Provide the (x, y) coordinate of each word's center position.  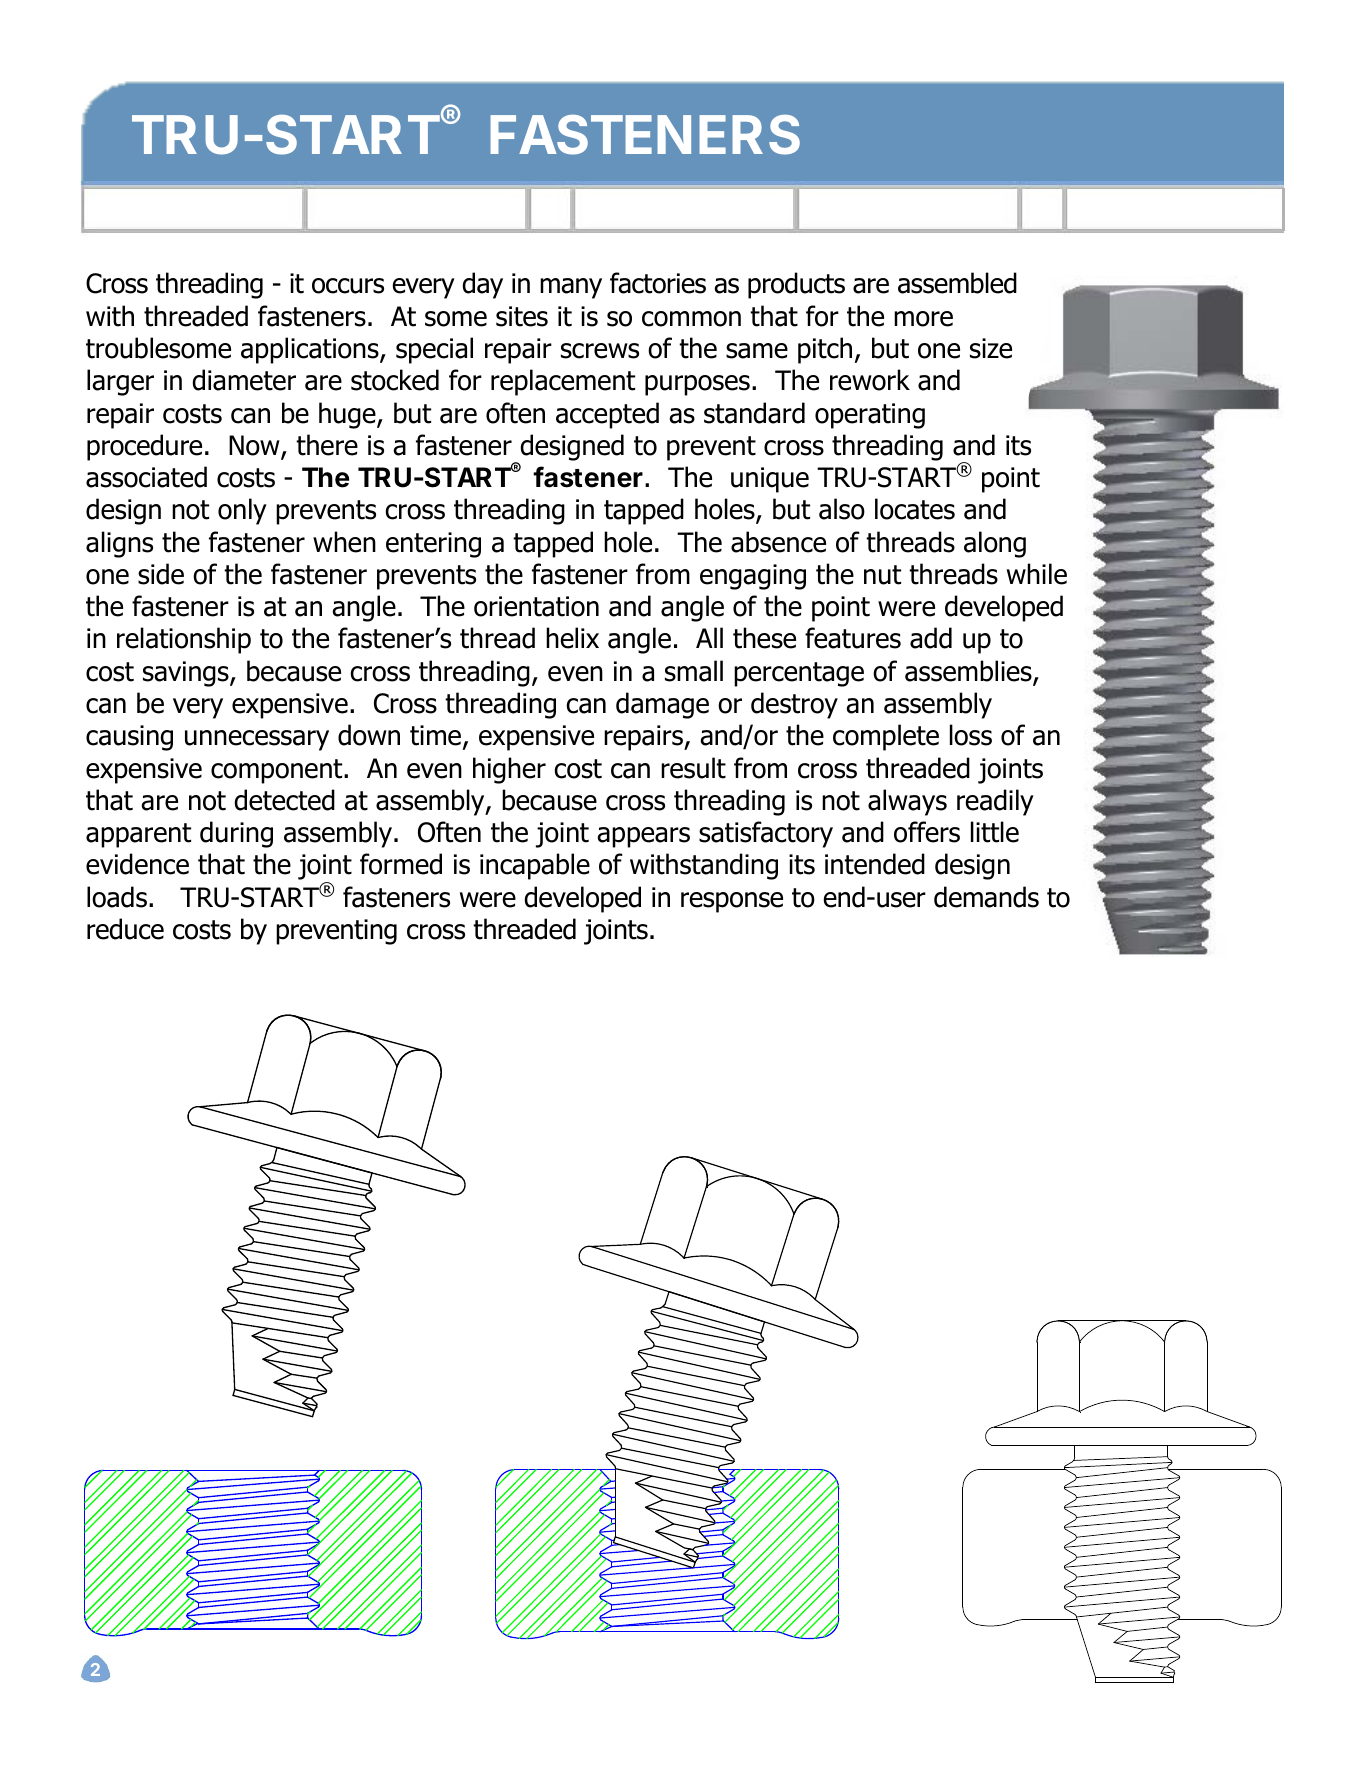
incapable (535, 866)
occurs (348, 286)
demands (986, 897)
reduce (125, 929)
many (571, 288)
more (923, 319)
